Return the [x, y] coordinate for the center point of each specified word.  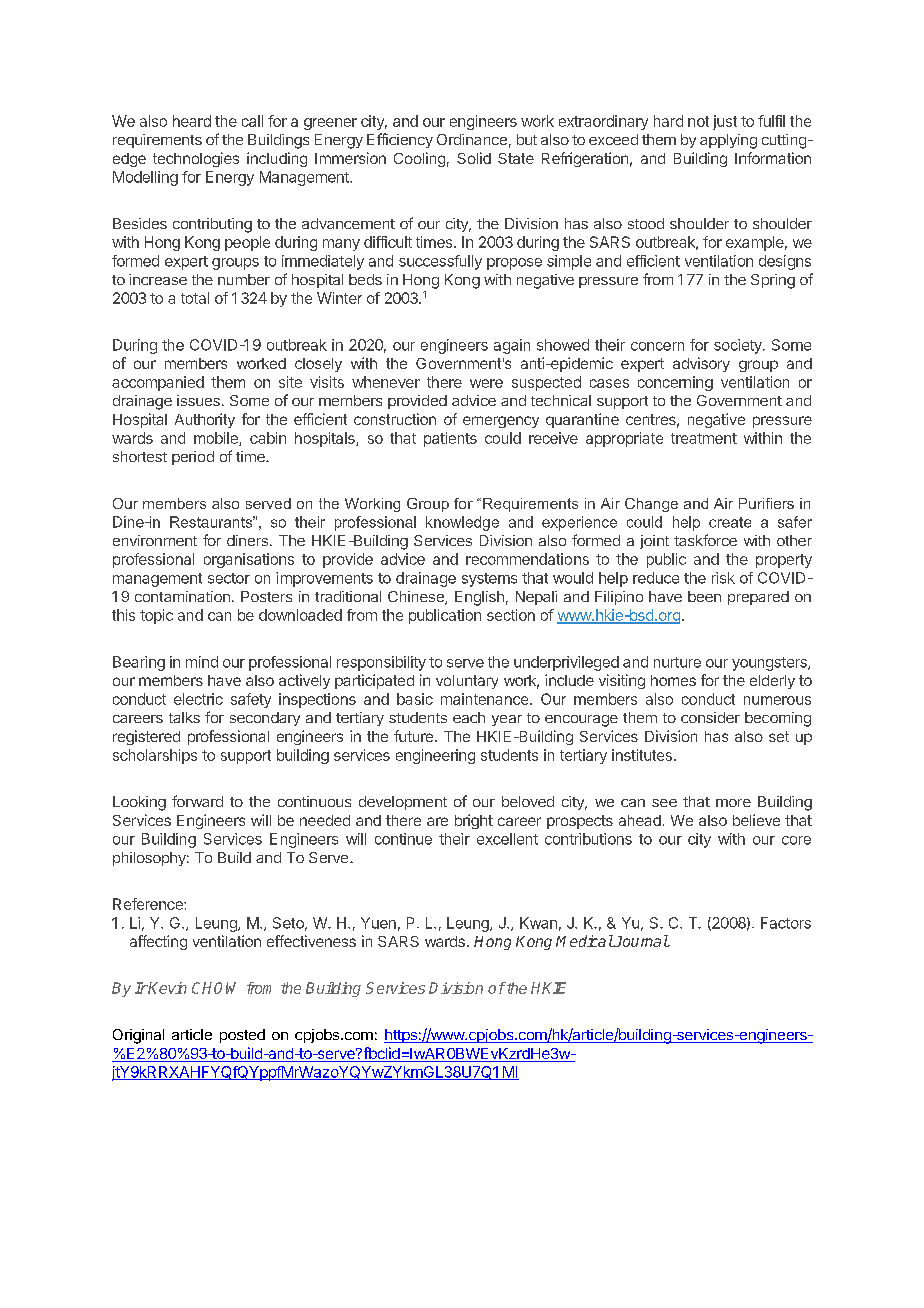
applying [728, 141]
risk [723, 578]
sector [229, 578]
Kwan [538, 923]
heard [192, 121]
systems [489, 580]
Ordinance [472, 139]
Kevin [167, 988]
